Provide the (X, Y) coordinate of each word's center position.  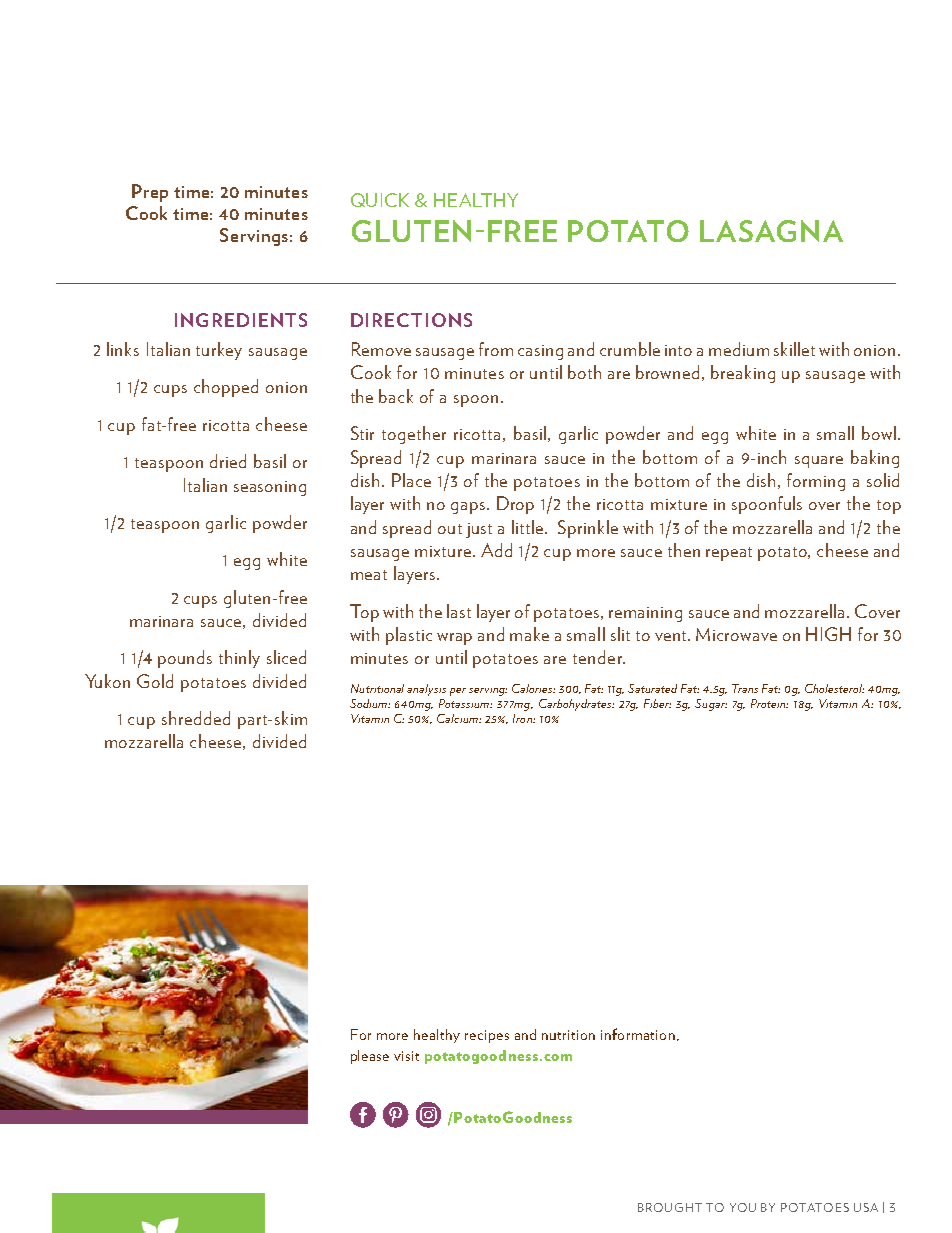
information (638, 1034)
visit (406, 1056)
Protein (769, 703)
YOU (743, 1207)
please (370, 1057)
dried (228, 461)
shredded (196, 718)
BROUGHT (670, 1207)
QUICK (380, 200)
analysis (426, 690)
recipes (487, 1036)
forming (816, 482)
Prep (150, 193)
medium (739, 349)
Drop (515, 505)
